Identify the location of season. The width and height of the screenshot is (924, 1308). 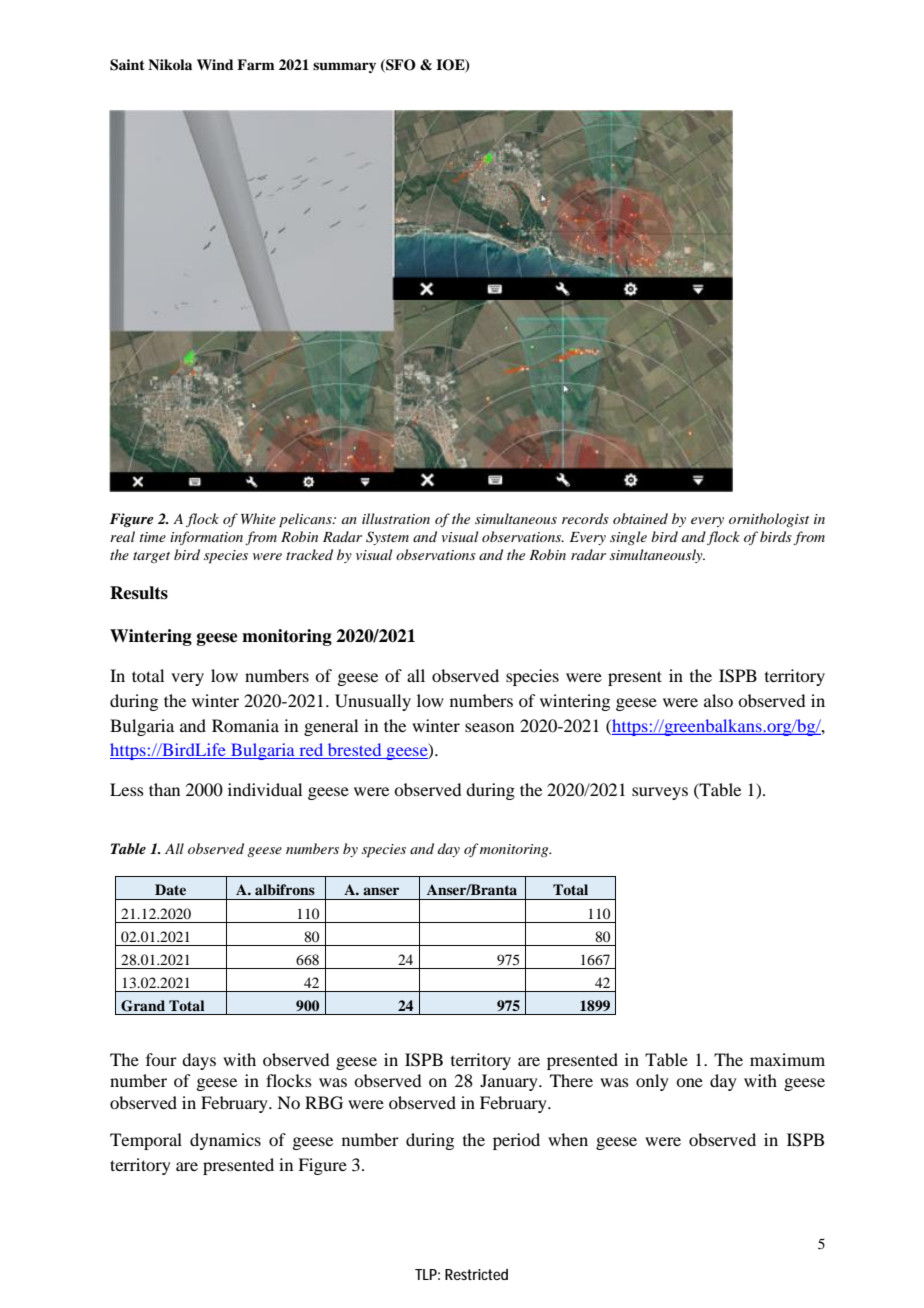
(489, 727).
